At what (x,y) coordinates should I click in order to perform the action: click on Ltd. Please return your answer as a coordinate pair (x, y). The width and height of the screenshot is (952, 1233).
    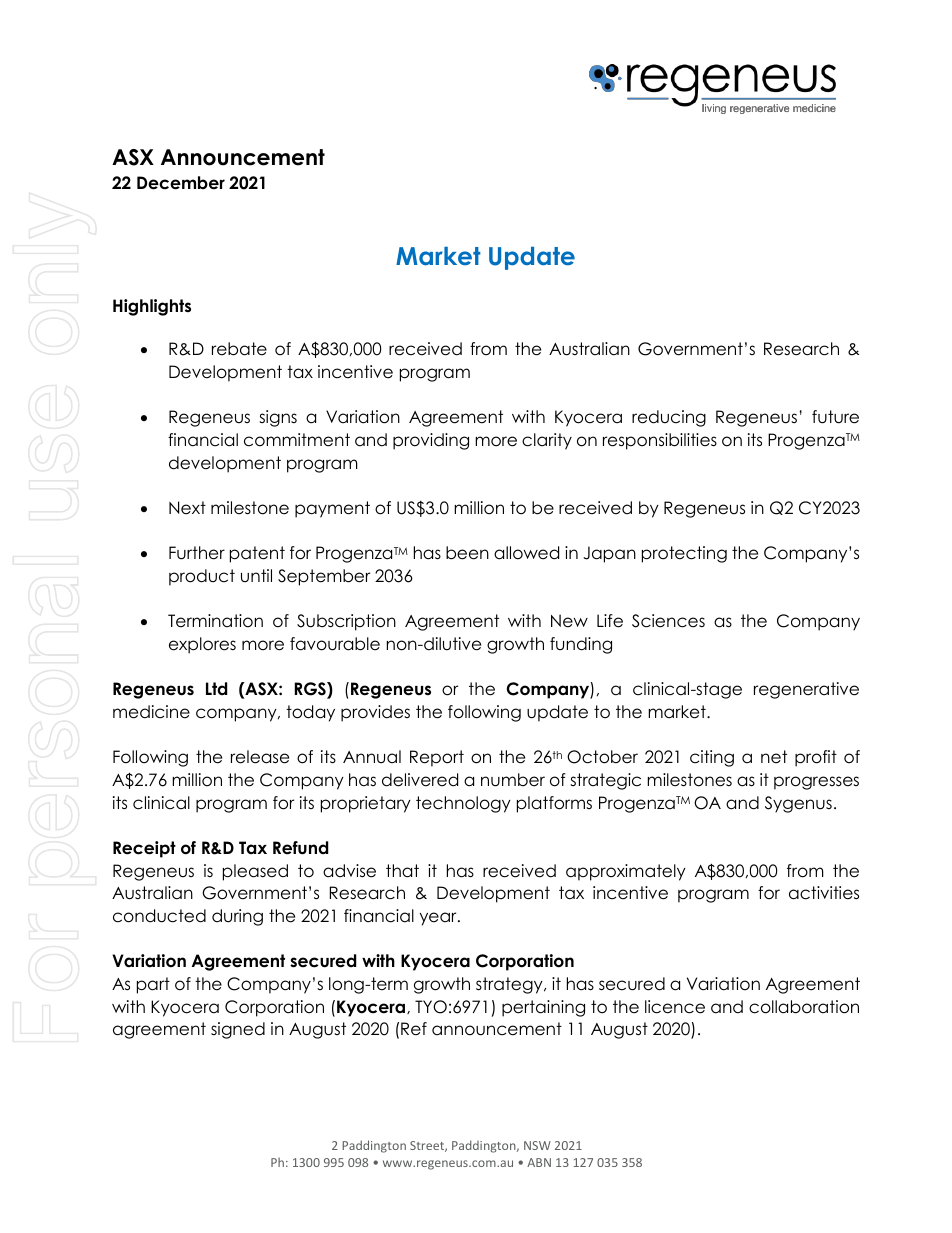
    Looking at the image, I should click on (216, 689).
